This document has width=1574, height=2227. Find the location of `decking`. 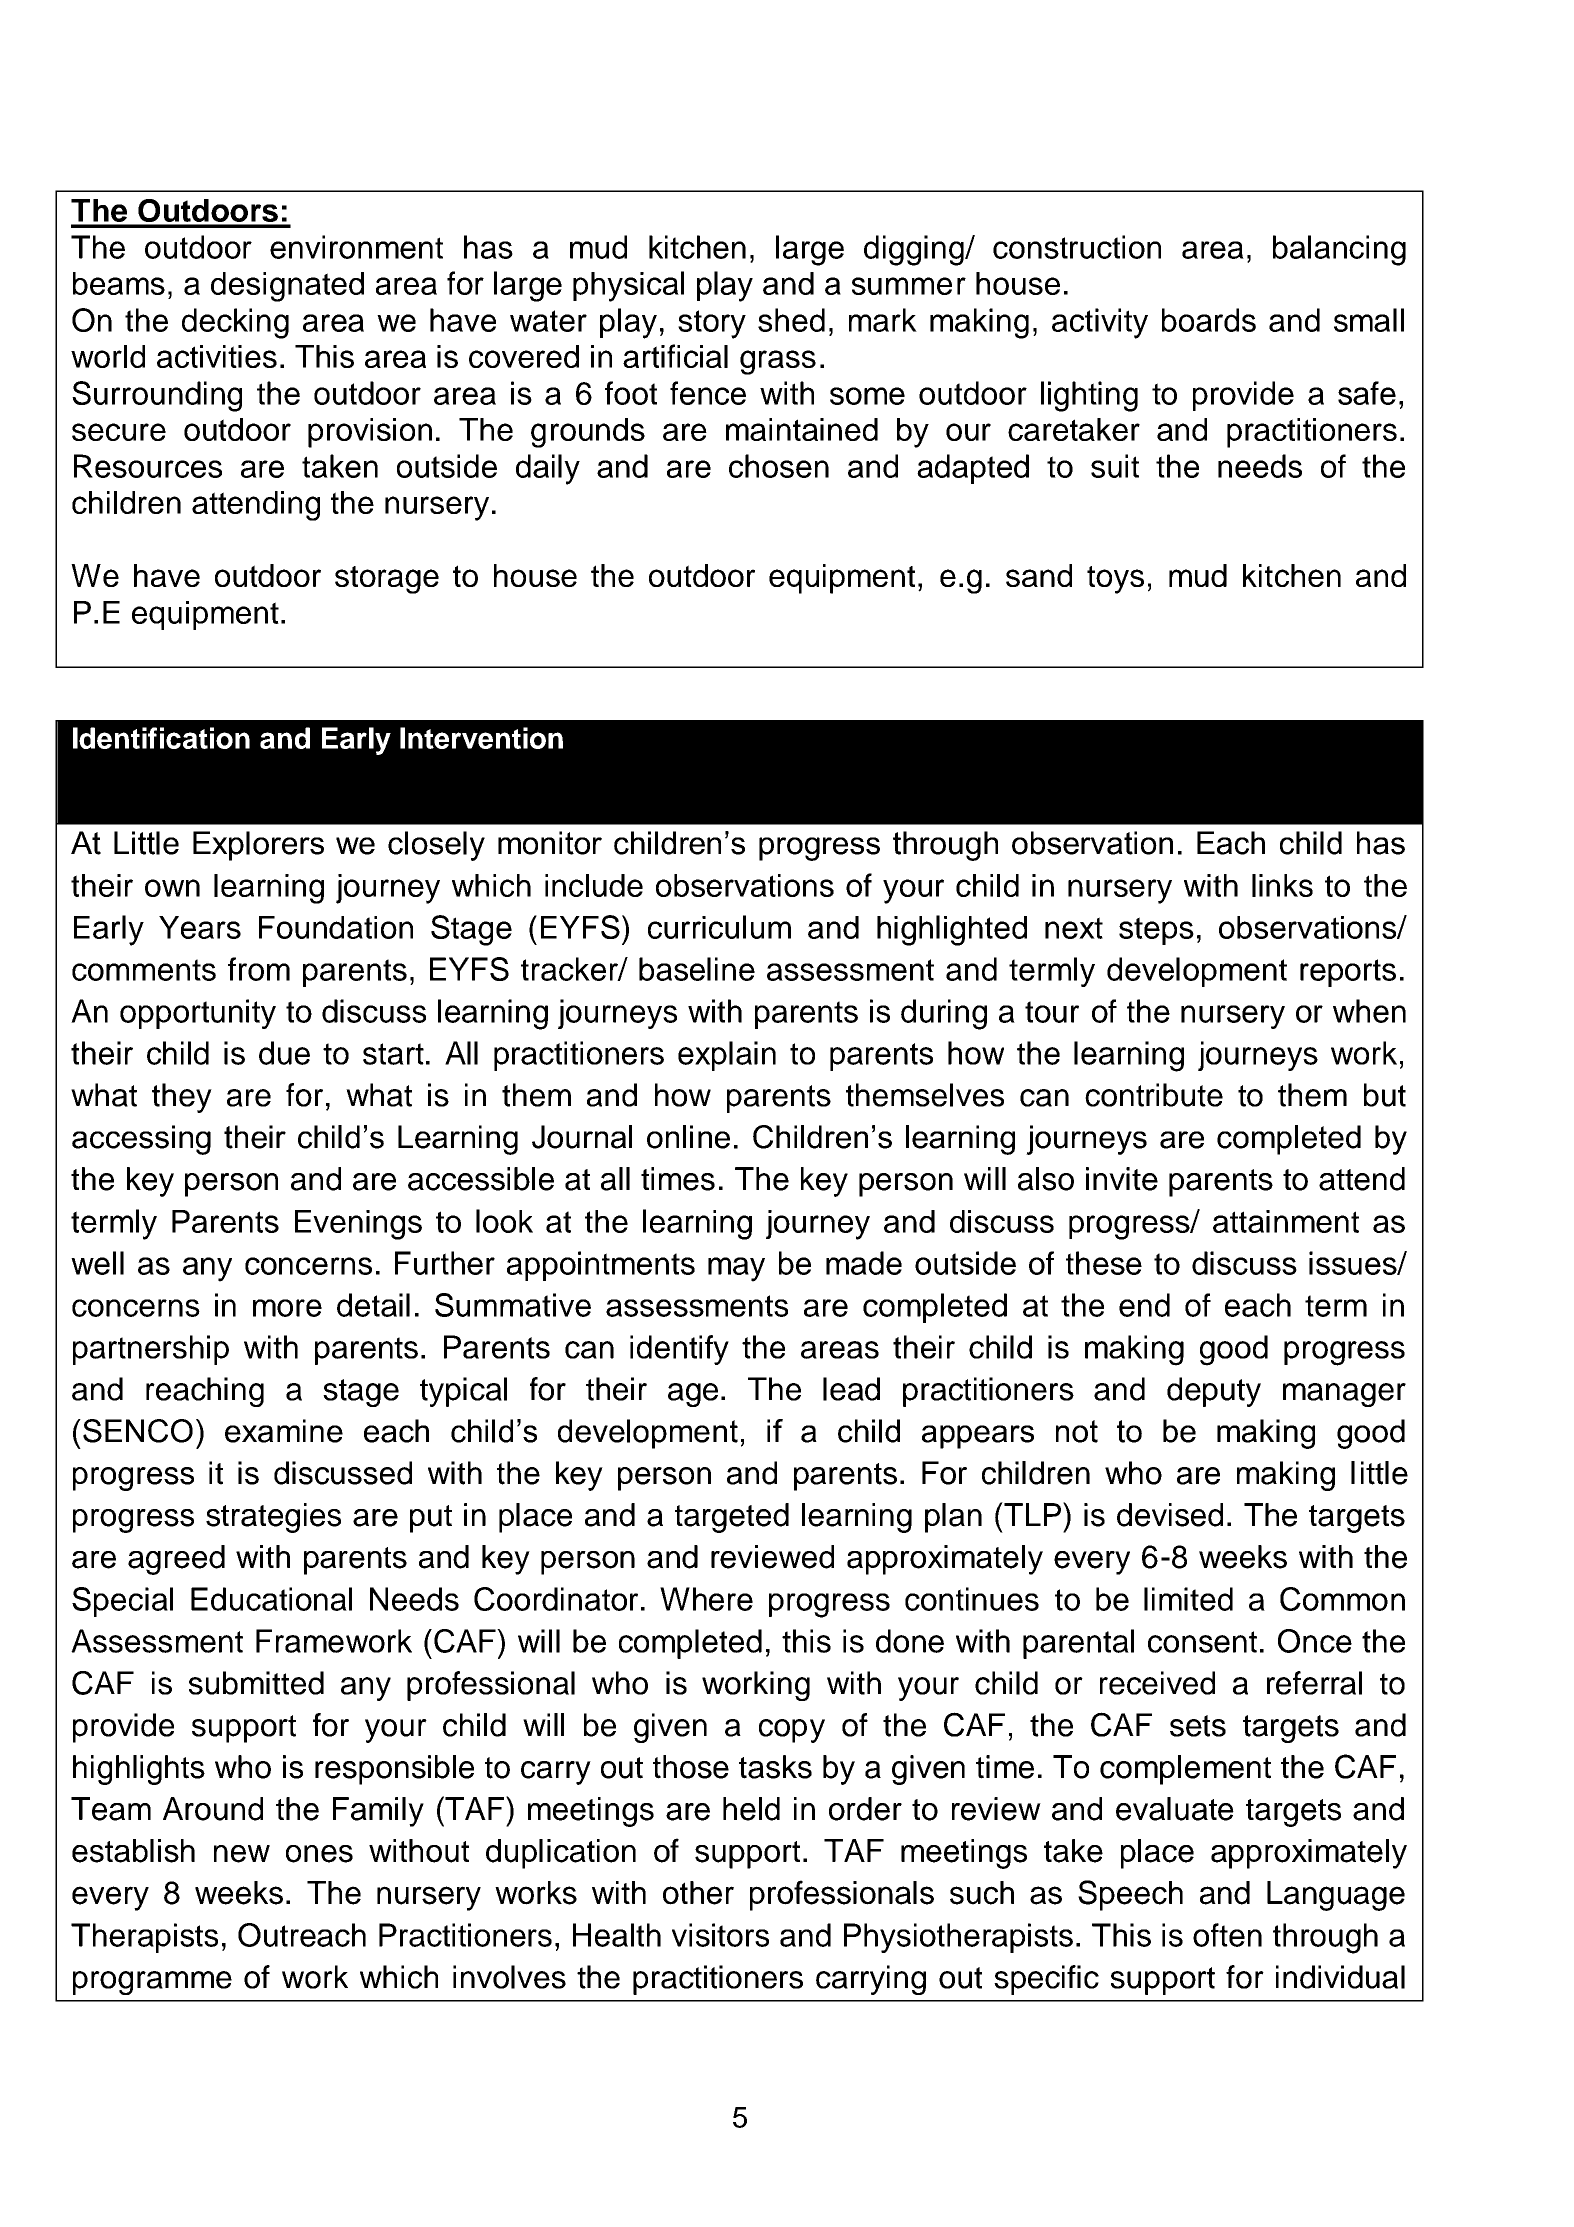

decking is located at coordinates (235, 323).
